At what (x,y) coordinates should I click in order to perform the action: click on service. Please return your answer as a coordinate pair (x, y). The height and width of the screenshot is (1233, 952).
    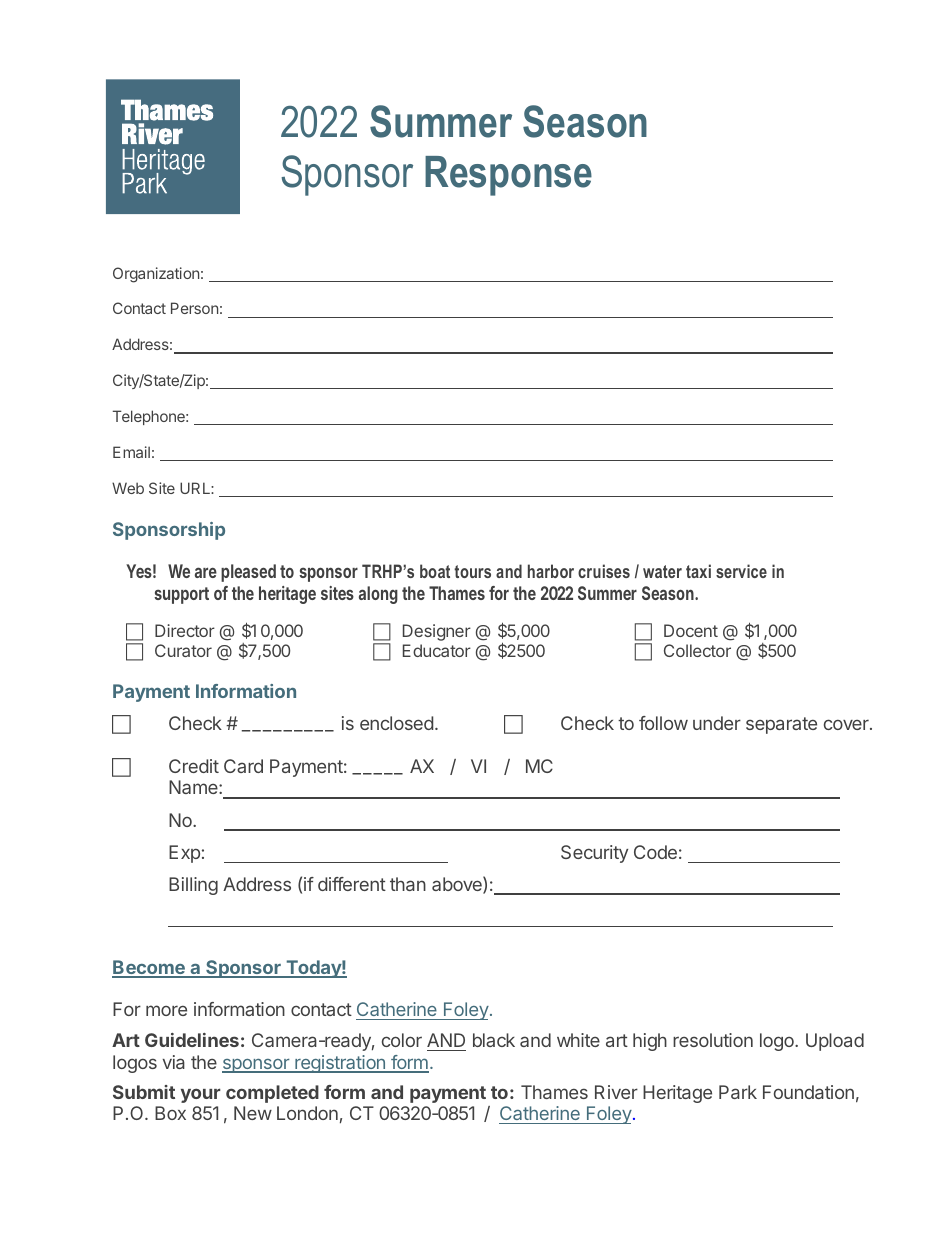
    Looking at the image, I should click on (741, 571).
